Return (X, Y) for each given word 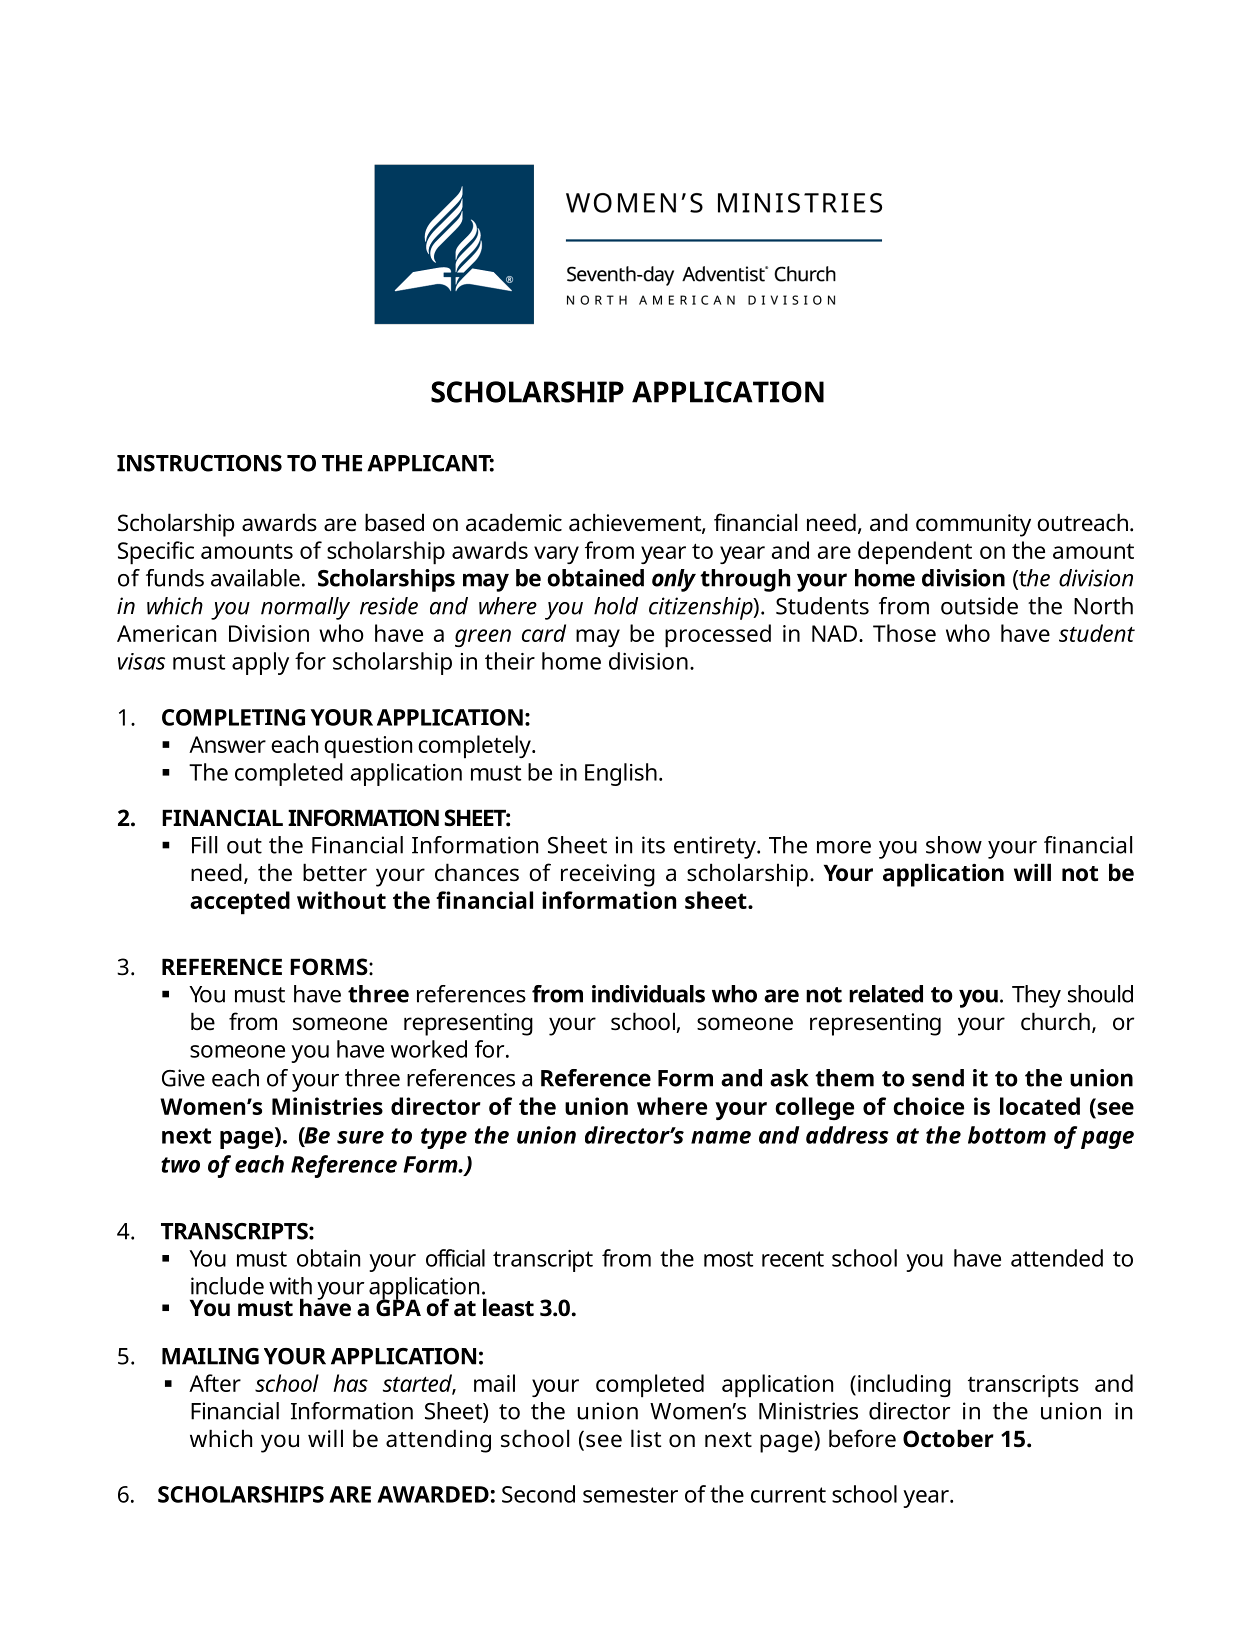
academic (514, 522)
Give (183, 1078)
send (938, 1078)
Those (904, 633)
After (215, 1383)
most (728, 1259)
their (510, 661)
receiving (608, 875)
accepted (240, 903)
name (721, 1137)
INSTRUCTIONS (199, 463)
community (973, 525)
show (954, 845)
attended (1057, 1258)
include (227, 1286)
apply (260, 663)
